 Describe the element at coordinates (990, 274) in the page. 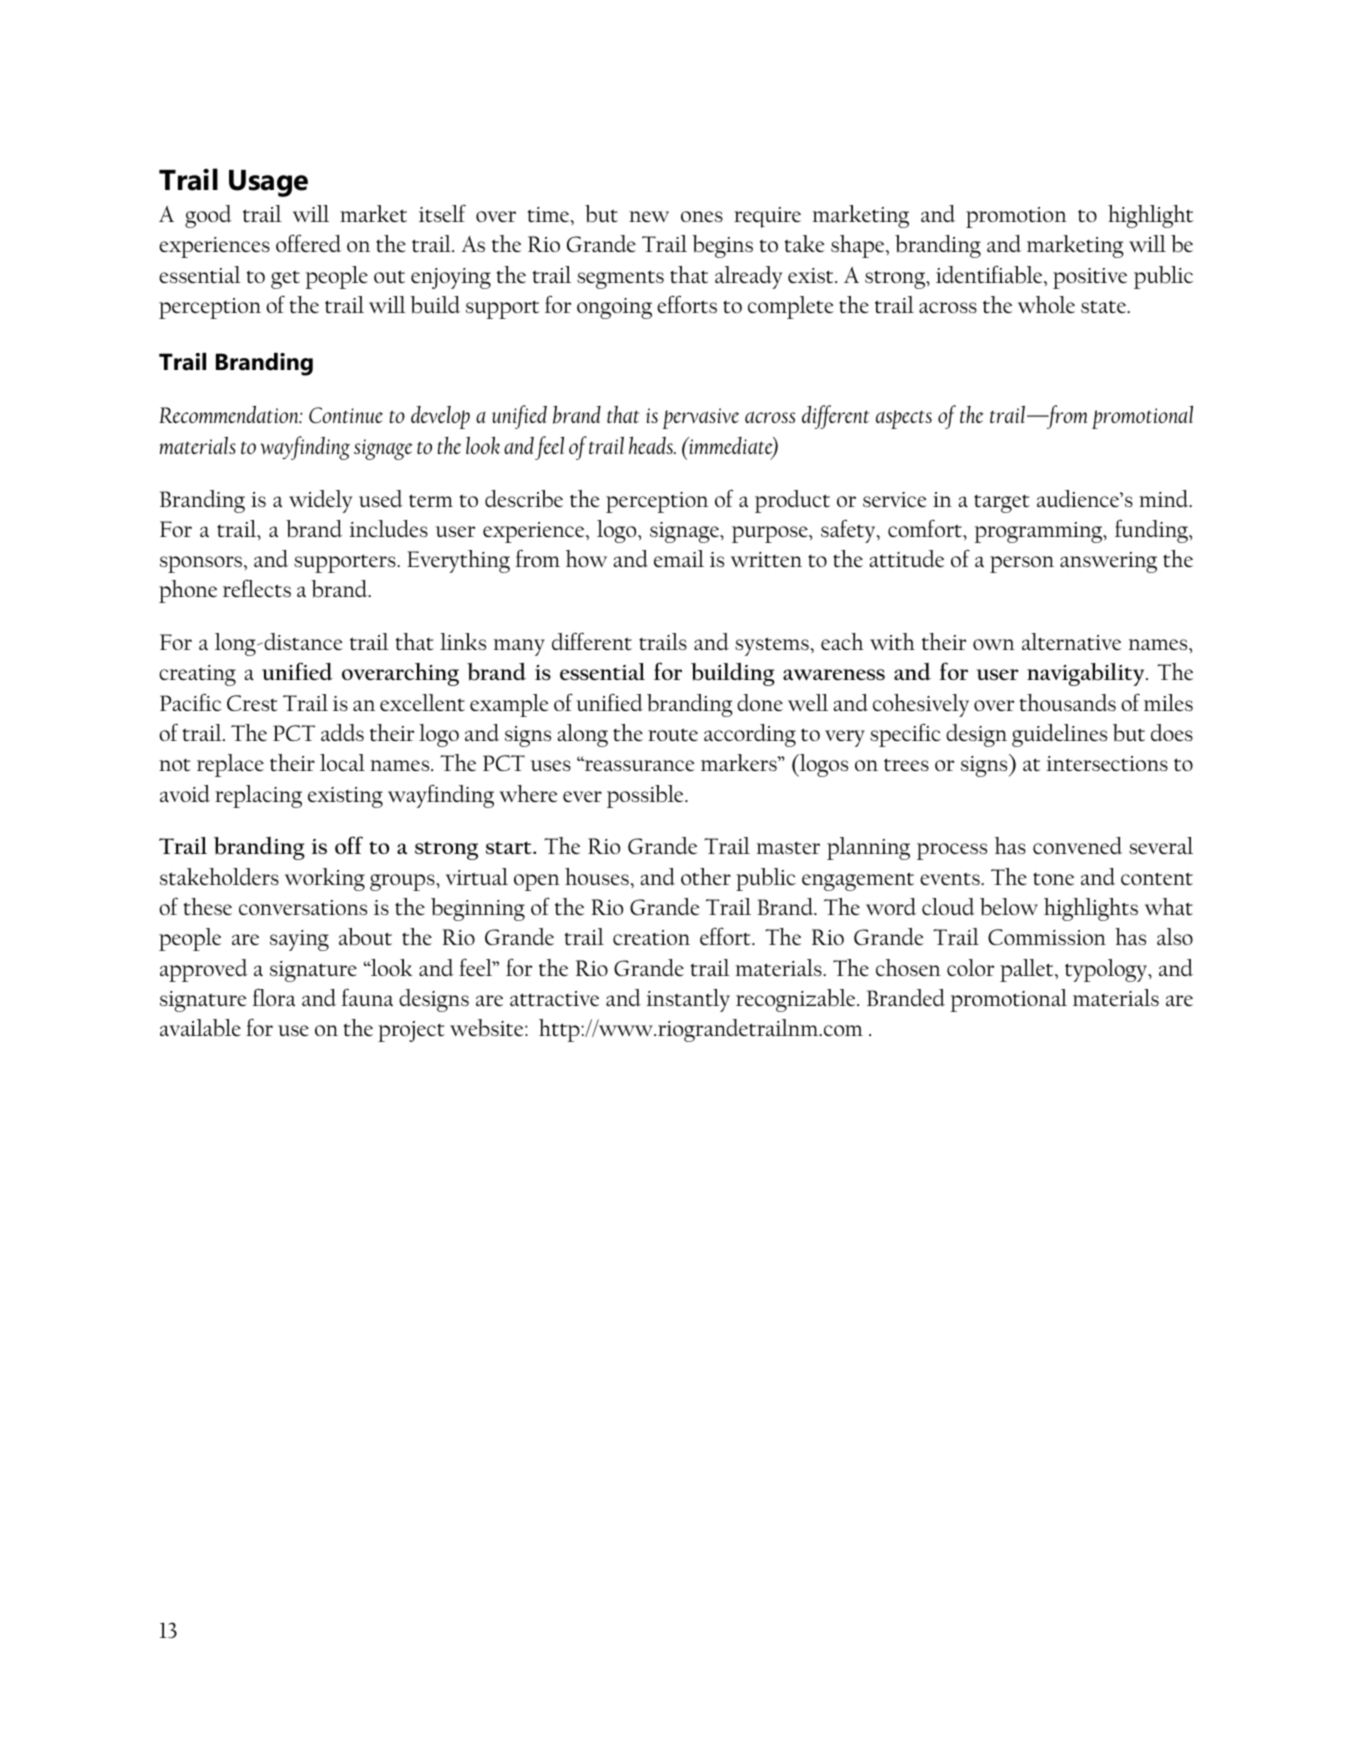

I see `identifiable` at that location.
